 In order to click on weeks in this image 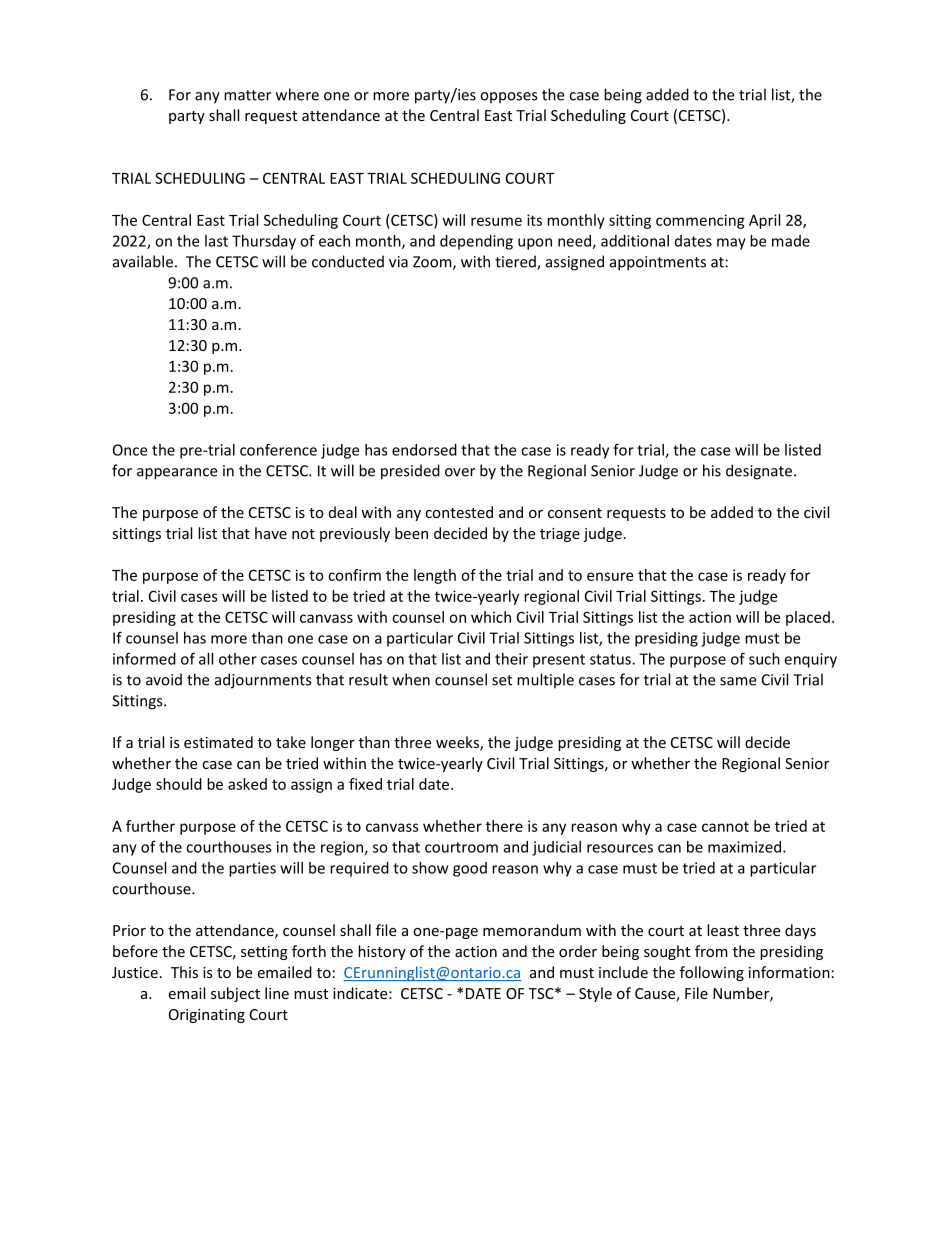, I will do `click(458, 743)`.
